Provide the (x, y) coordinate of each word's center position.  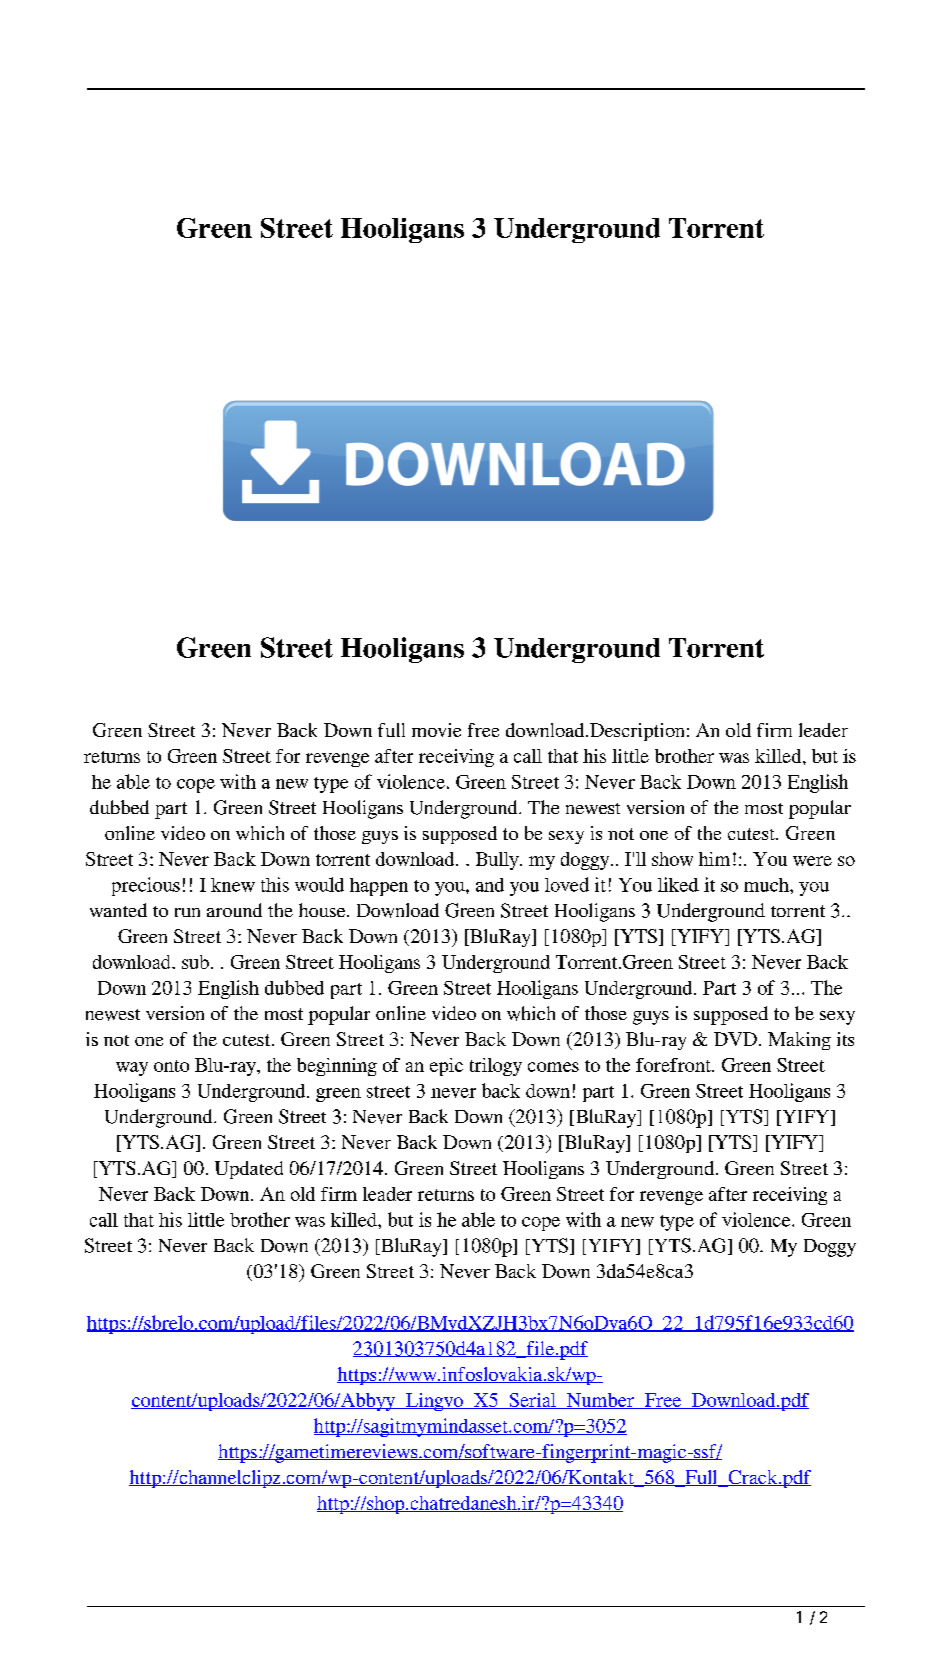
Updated (249, 1170)
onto (171, 1066)
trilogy (496, 1067)
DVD (735, 1039)
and (490, 885)
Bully (498, 861)
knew (233, 885)
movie (436, 730)
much (767, 885)
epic (446, 1067)
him (714, 859)
